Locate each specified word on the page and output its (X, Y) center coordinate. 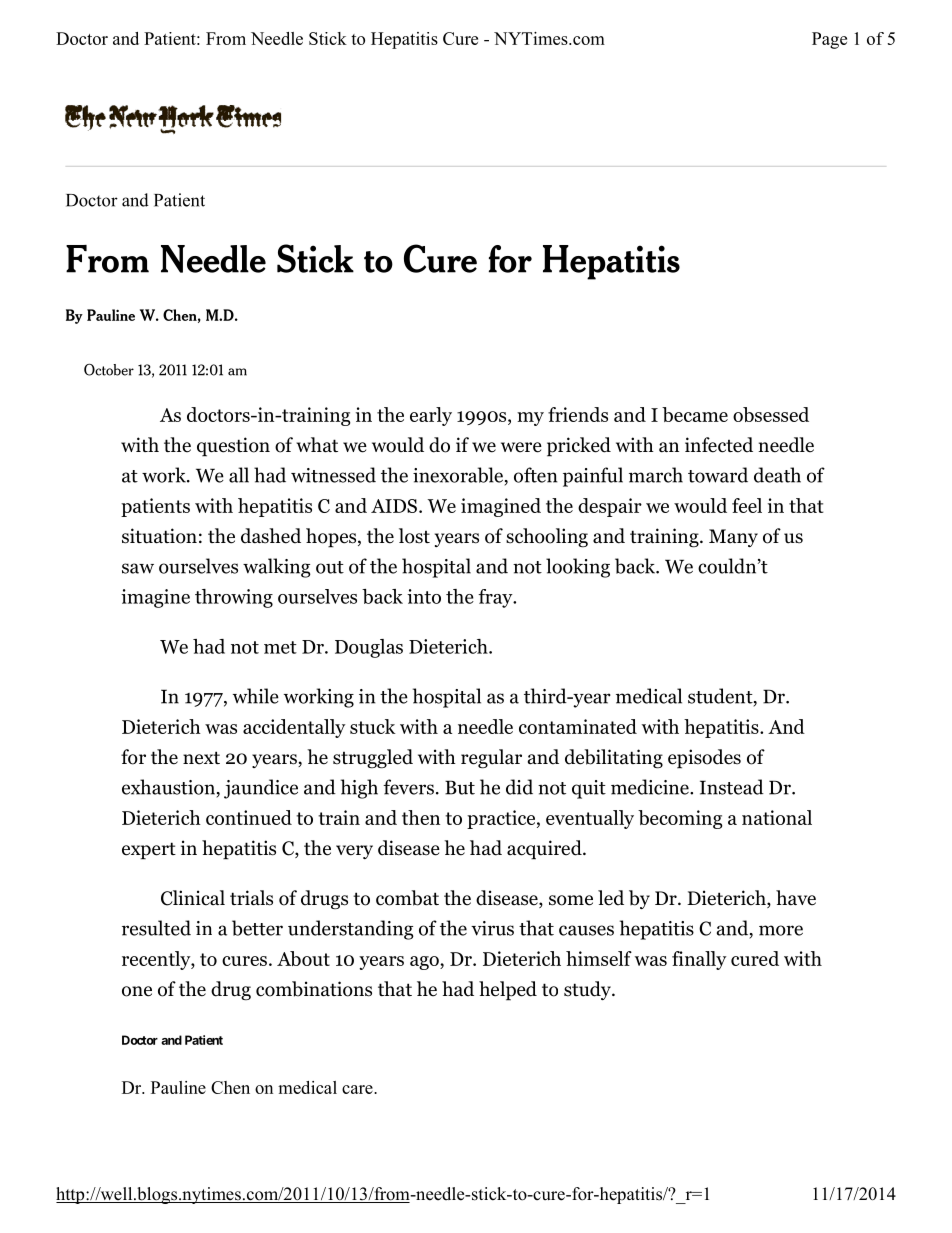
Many (733, 538)
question (233, 447)
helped (508, 991)
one (137, 991)
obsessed (771, 414)
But (460, 787)
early (431, 416)
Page (829, 40)
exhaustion (168, 787)
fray (496, 598)
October (109, 370)
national (777, 817)
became (695, 414)
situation (159, 536)
